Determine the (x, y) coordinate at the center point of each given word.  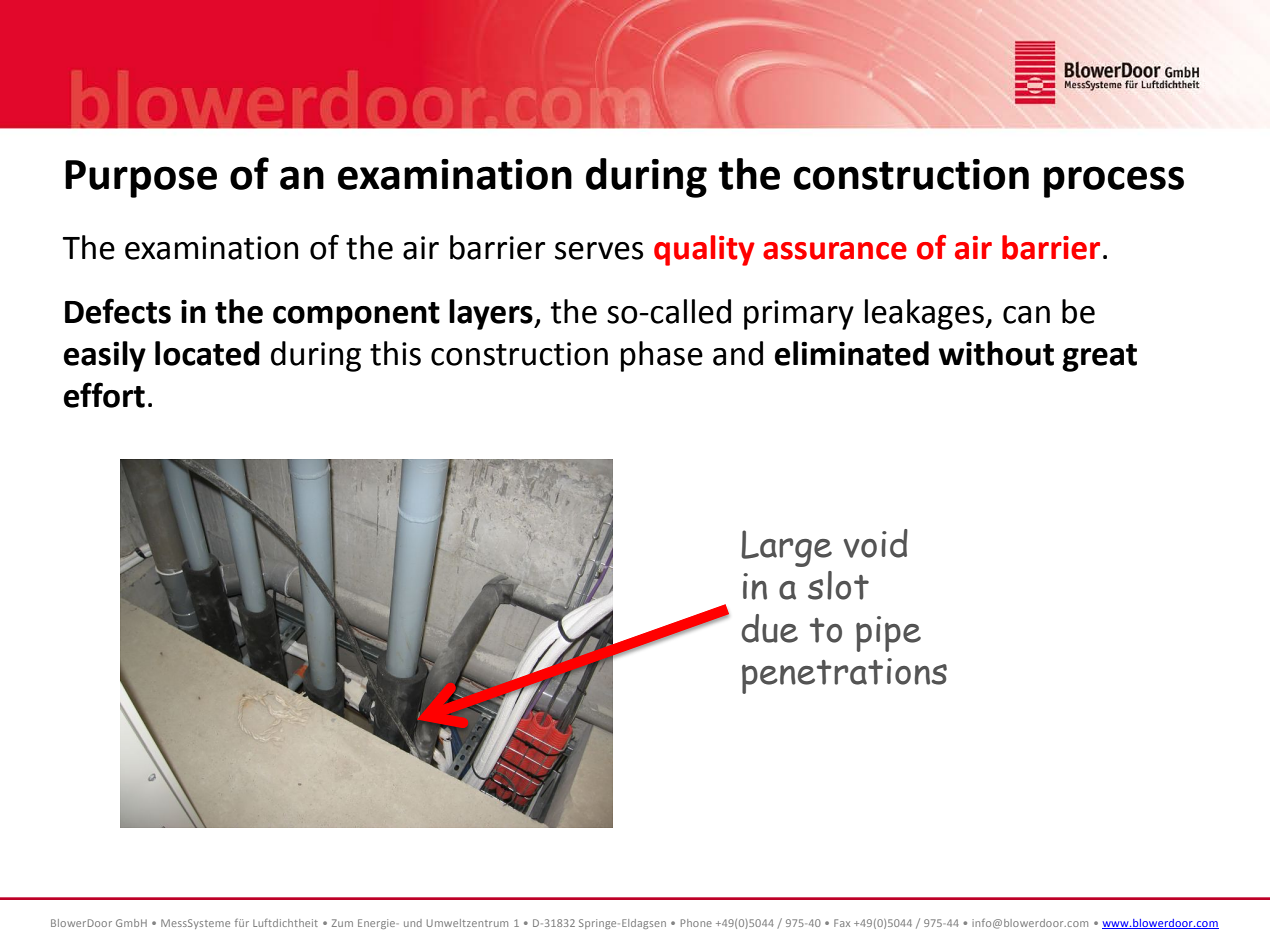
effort (104, 395)
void (875, 543)
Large (786, 548)
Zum (342, 923)
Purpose (141, 179)
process (1114, 182)
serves (599, 251)
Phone (696, 923)
